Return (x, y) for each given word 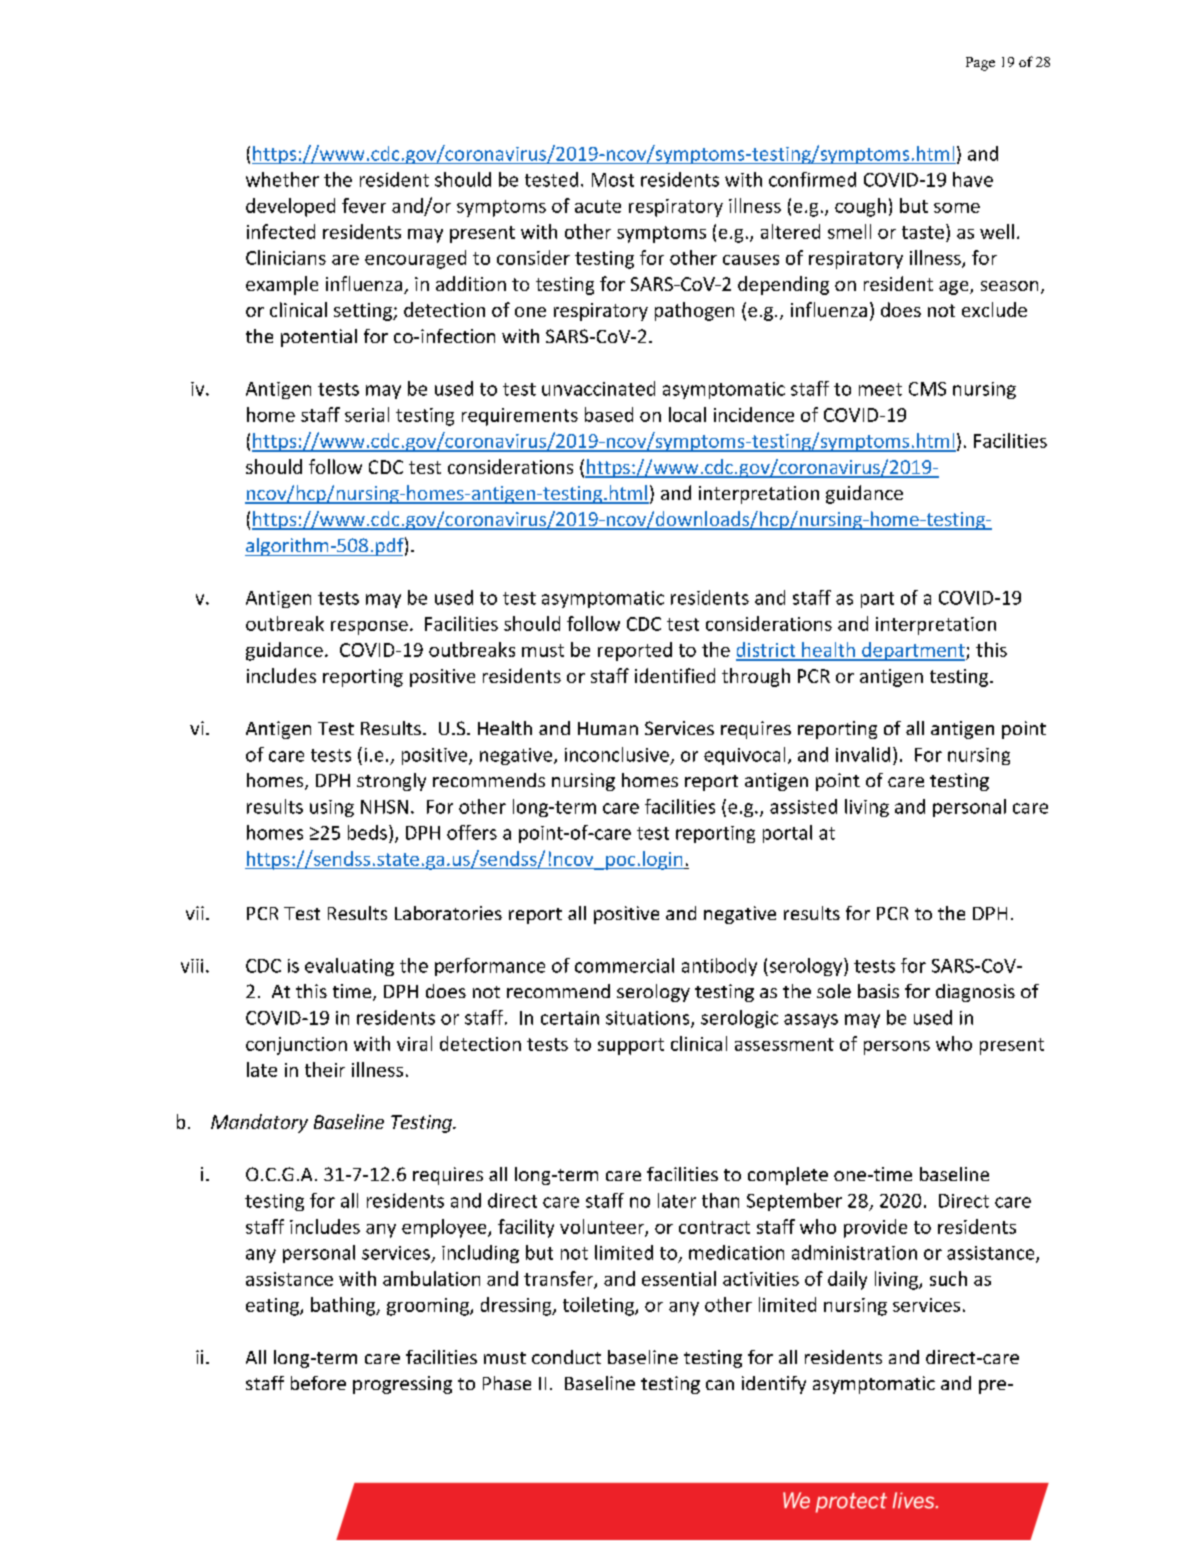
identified (675, 675)
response (369, 628)
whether (282, 179)
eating (273, 1307)
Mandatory (259, 1123)
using (332, 808)
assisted (803, 806)
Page (980, 64)
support (631, 1046)
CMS (927, 389)
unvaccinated (598, 388)
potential (319, 338)
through (756, 677)
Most (613, 180)
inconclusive (617, 754)
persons (897, 1048)
